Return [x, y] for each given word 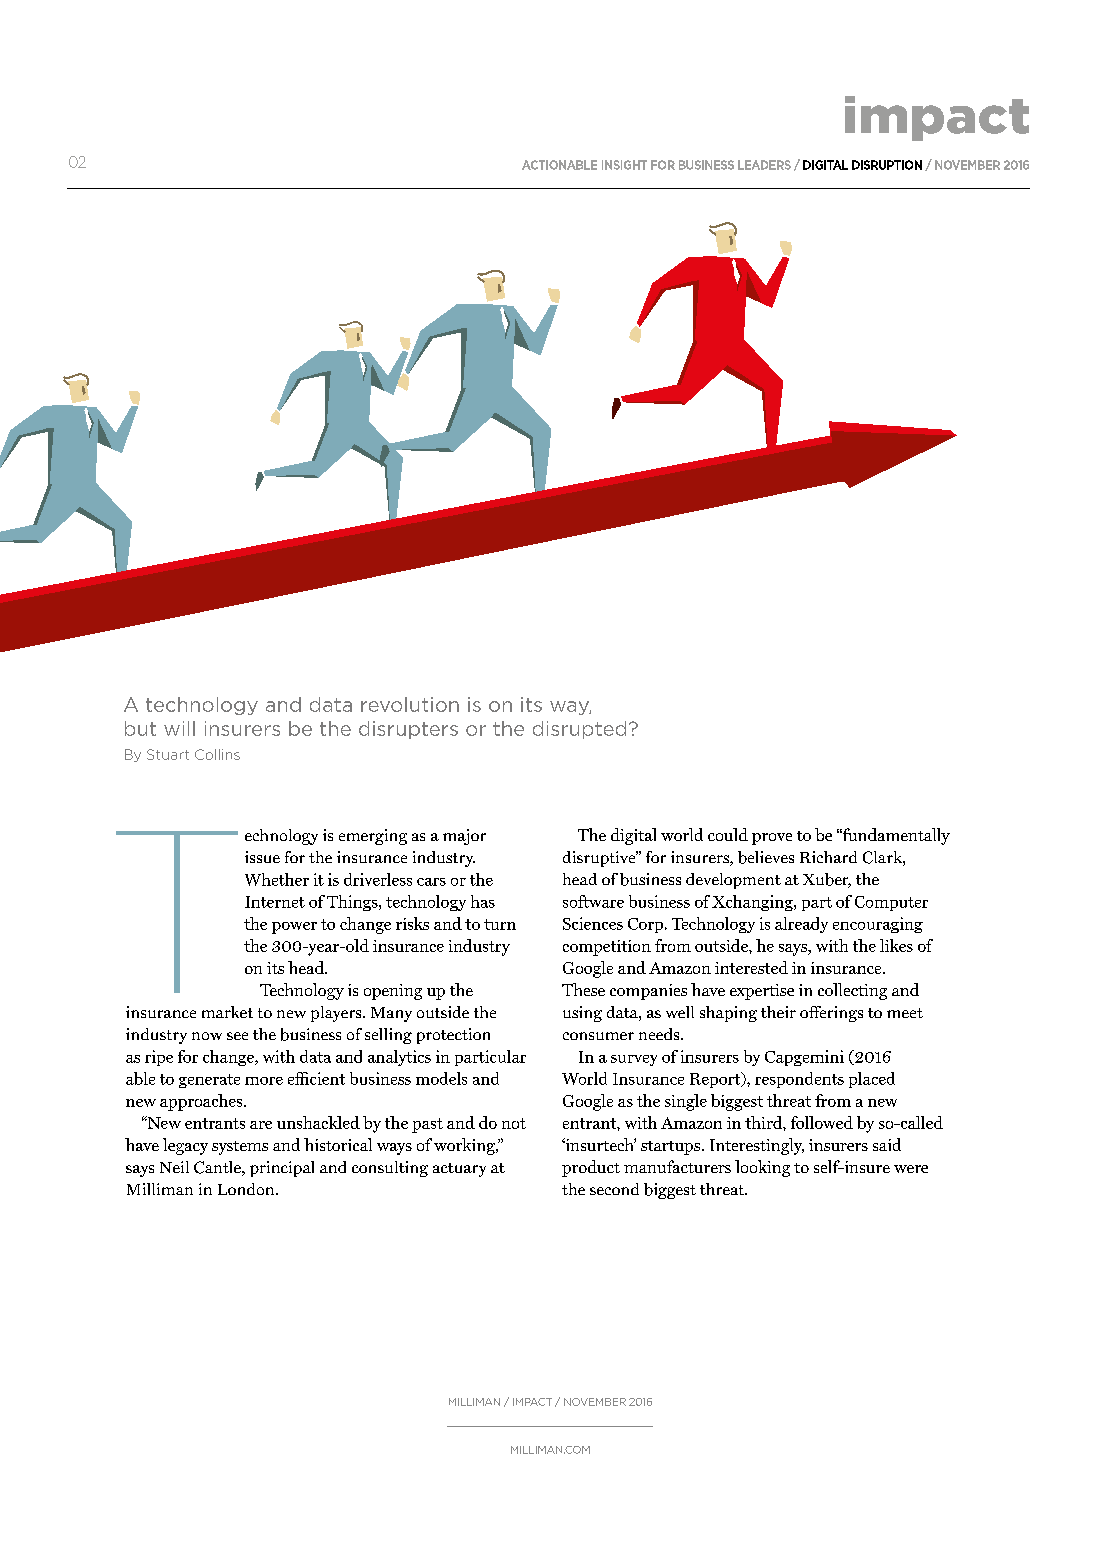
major [464, 837]
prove [772, 839]
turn [500, 924]
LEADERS [764, 165]
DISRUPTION [887, 165]
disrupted [579, 730]
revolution [410, 704]
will [179, 728]
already [801, 925]
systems [240, 1148]
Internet [275, 902]
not [514, 1123]
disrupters [408, 730]
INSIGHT [624, 165]
